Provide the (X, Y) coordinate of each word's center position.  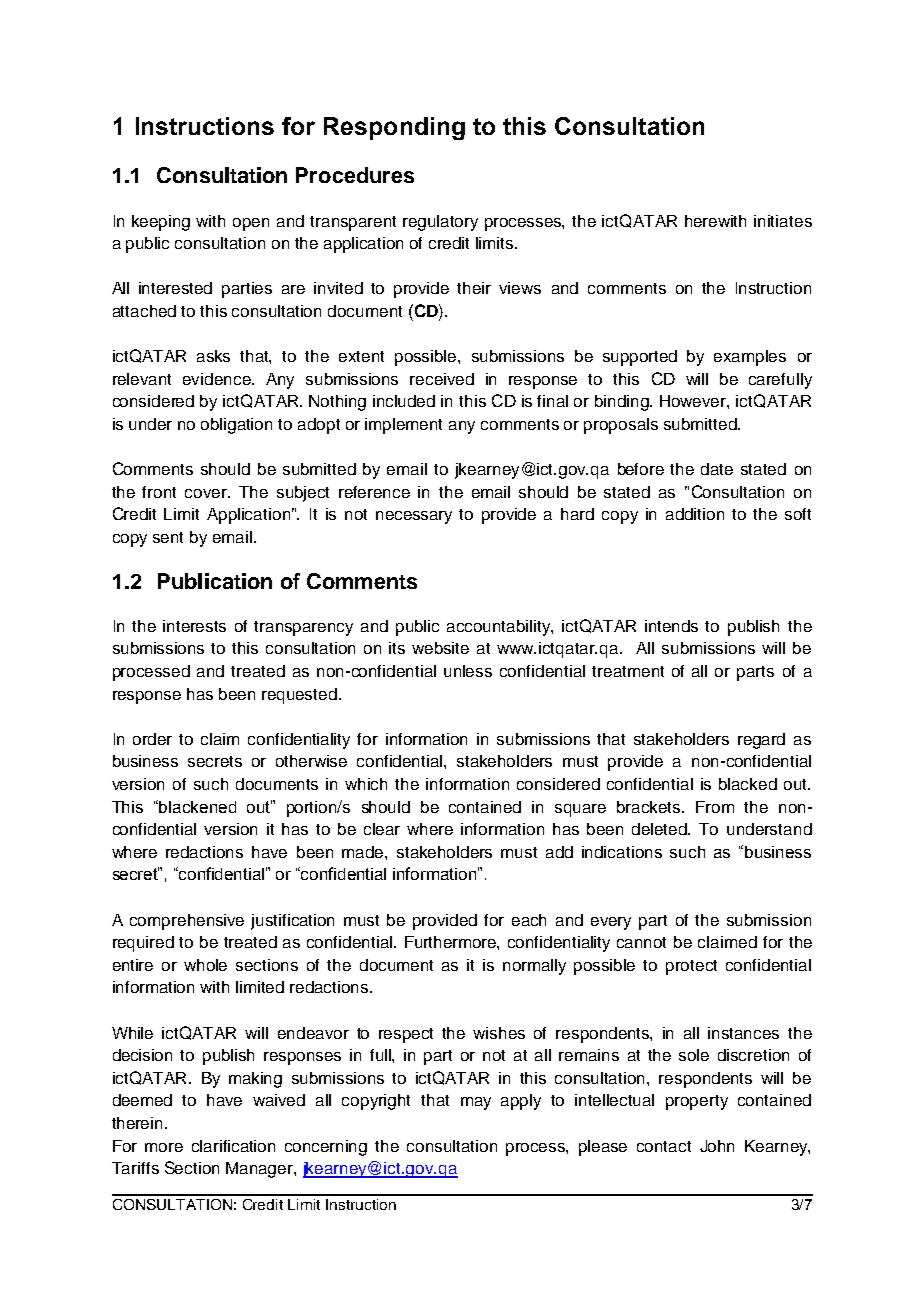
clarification (233, 1146)
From (715, 807)
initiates (783, 221)
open (251, 224)
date (717, 469)
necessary (414, 517)
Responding (394, 128)
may (476, 1103)
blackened (197, 807)
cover (207, 493)
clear (382, 829)
